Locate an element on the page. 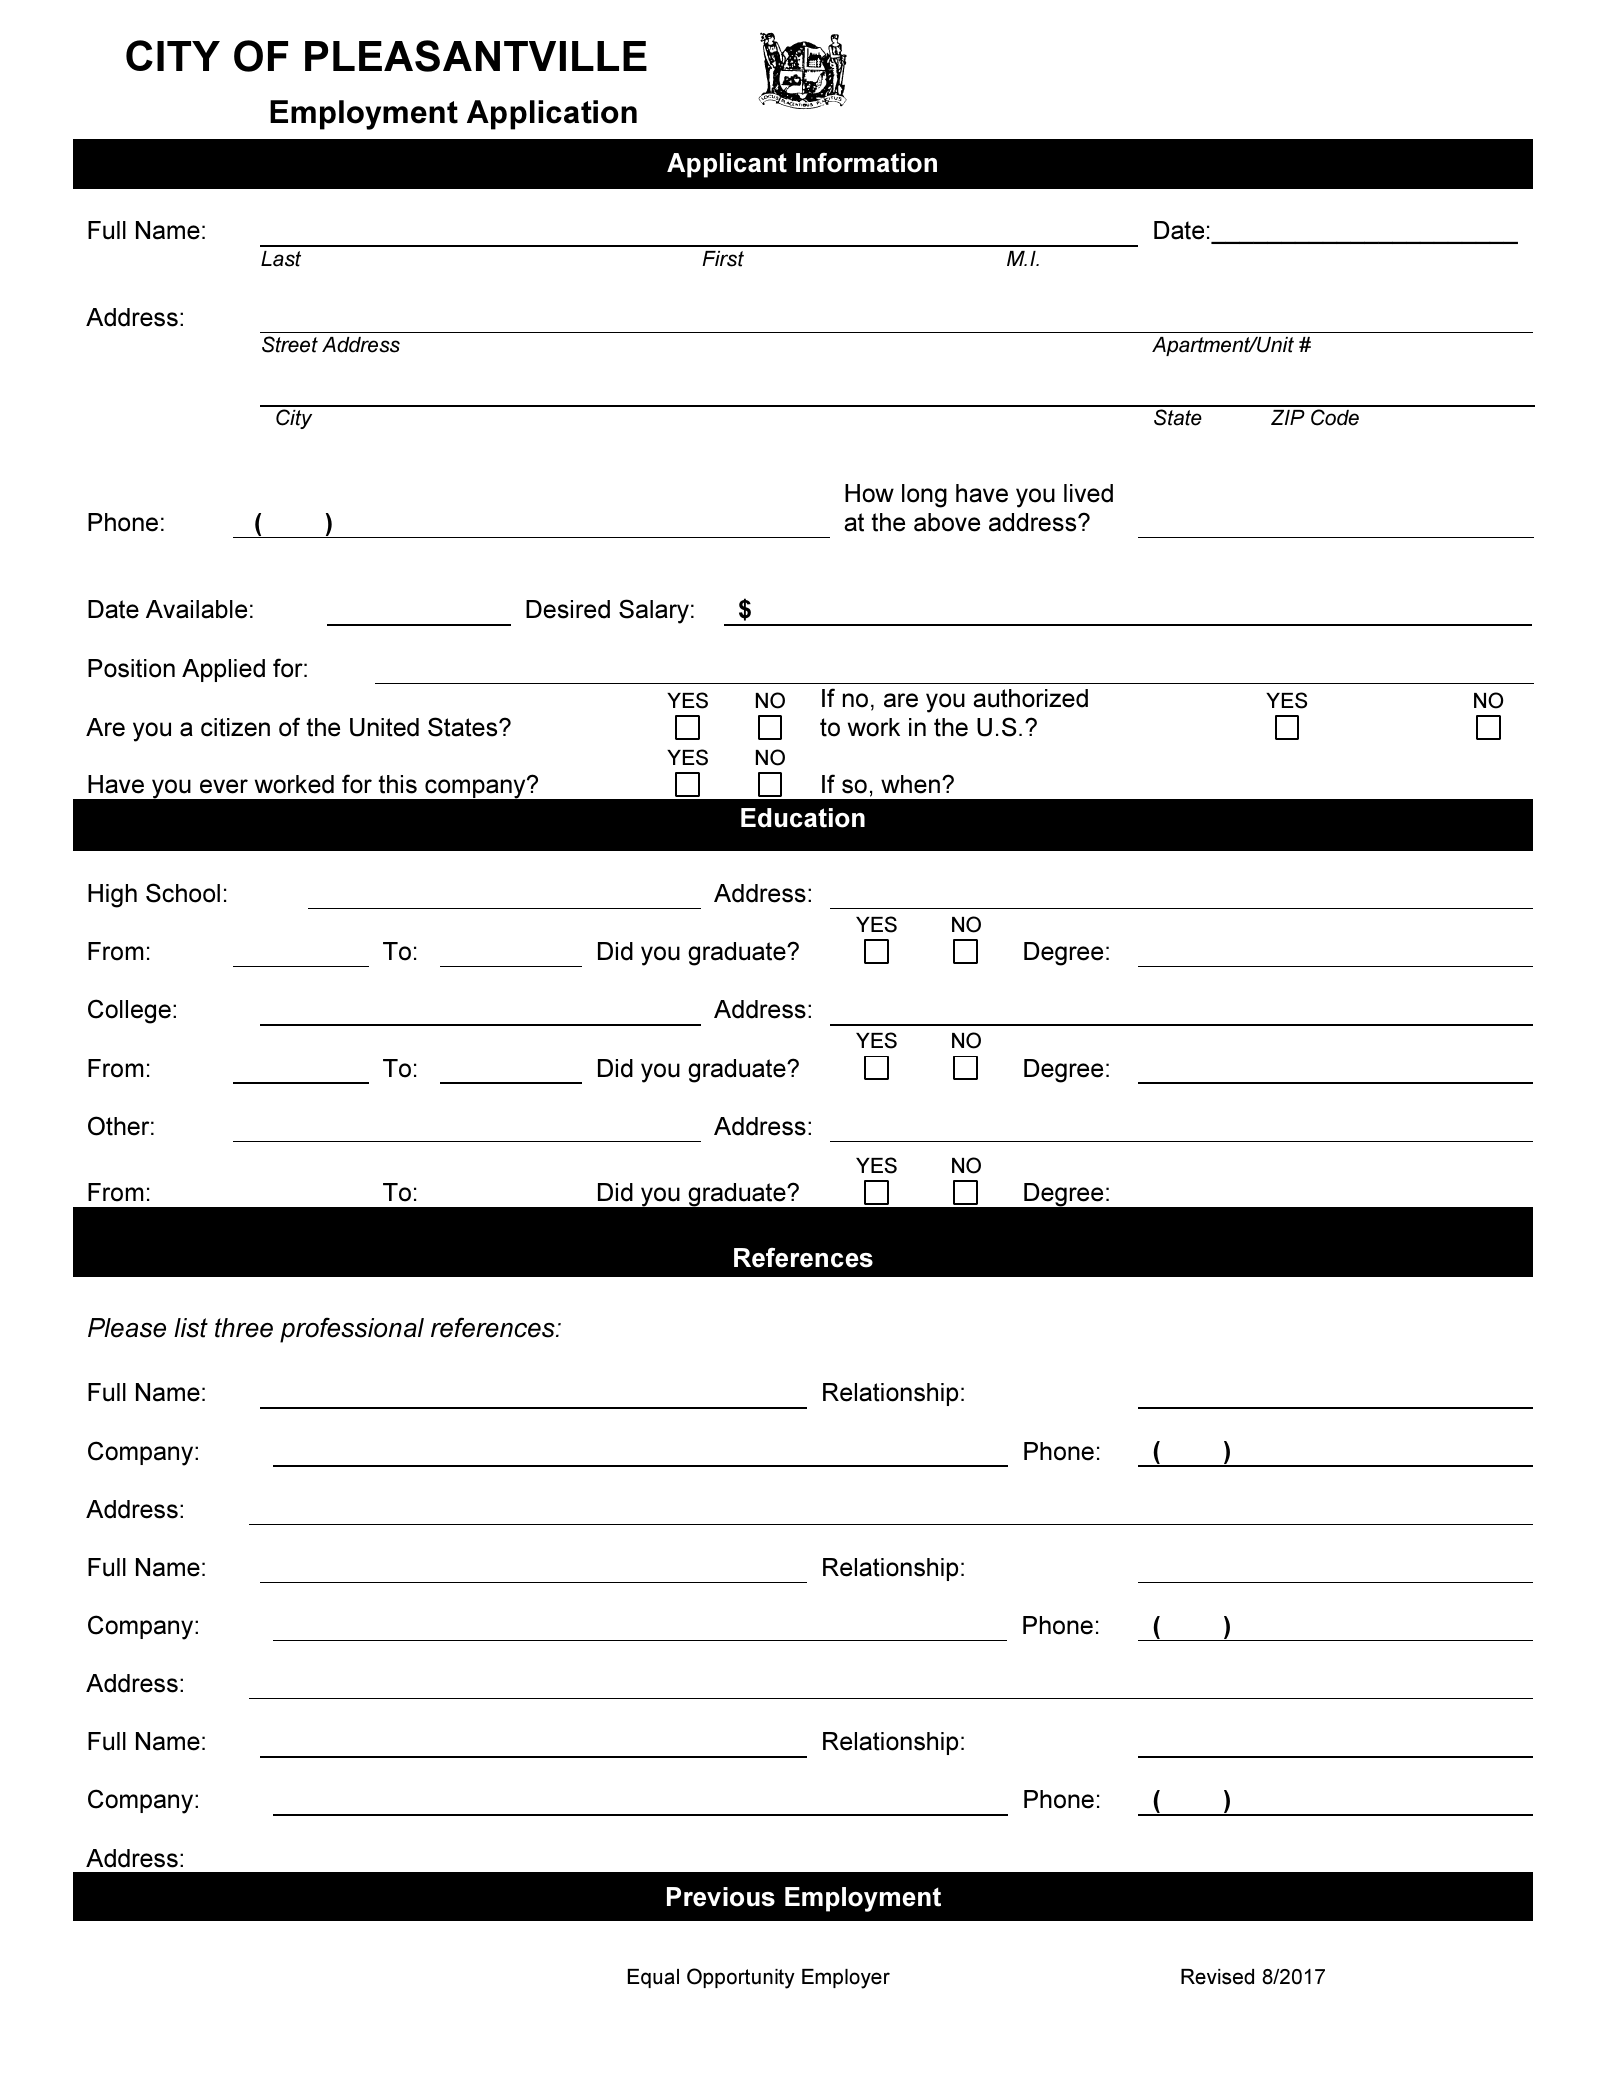  Employer is located at coordinates (846, 1979).
